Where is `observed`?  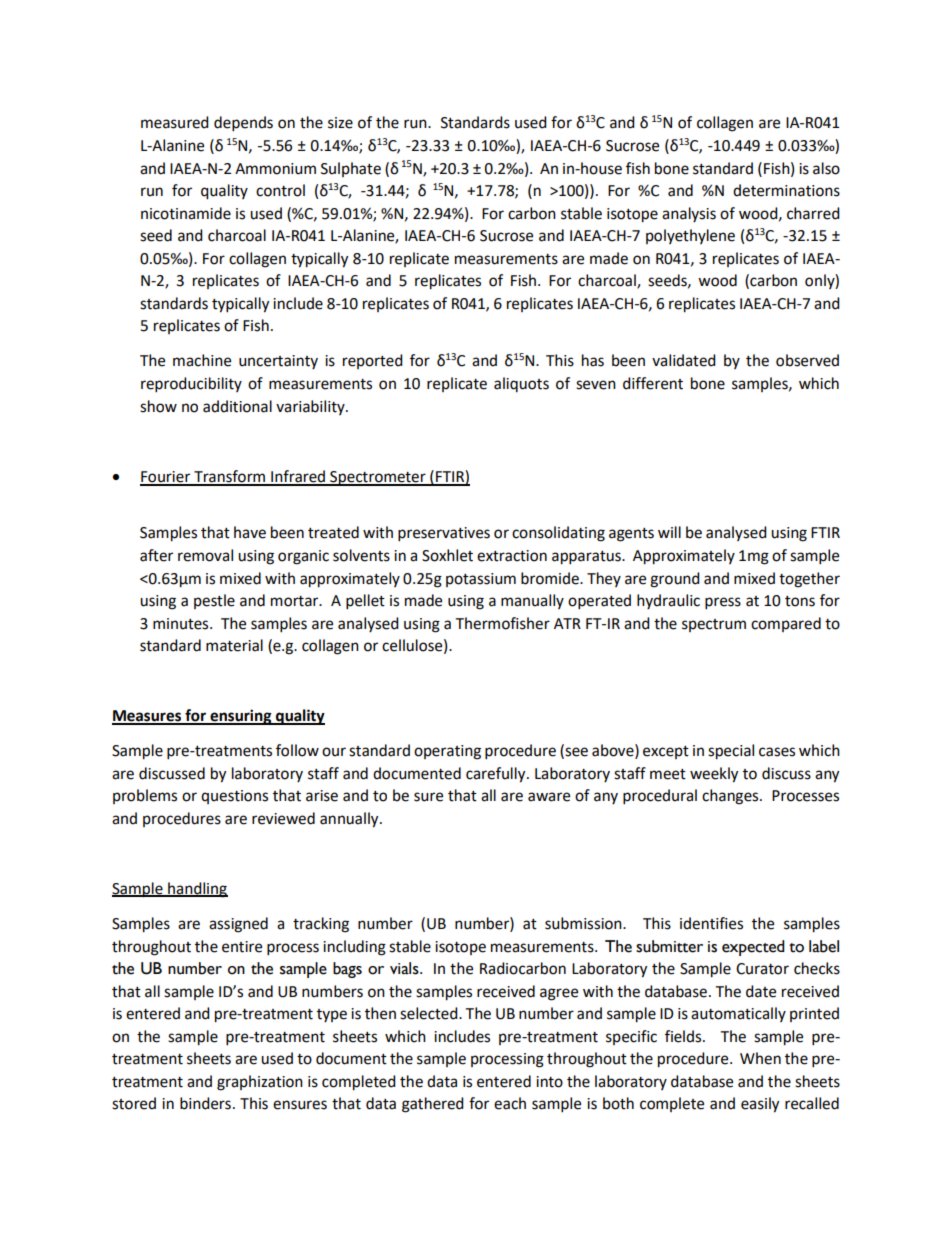
observed is located at coordinates (807, 360).
